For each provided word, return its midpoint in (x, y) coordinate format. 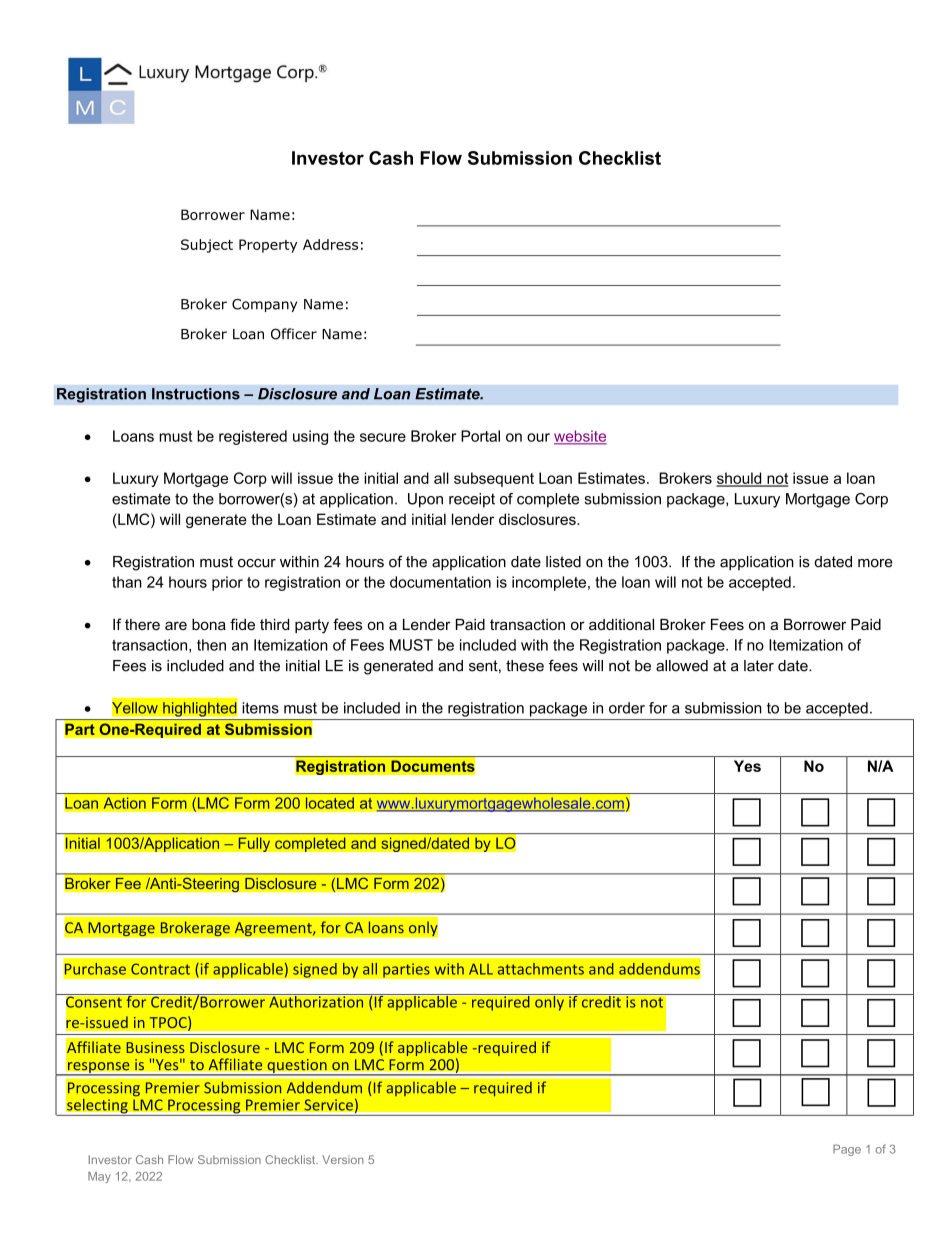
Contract (160, 969)
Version (343, 1159)
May (99, 1177)
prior (227, 583)
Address (330, 244)
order (627, 708)
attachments (541, 969)
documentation (440, 582)
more (875, 563)
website (580, 437)
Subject (207, 246)
